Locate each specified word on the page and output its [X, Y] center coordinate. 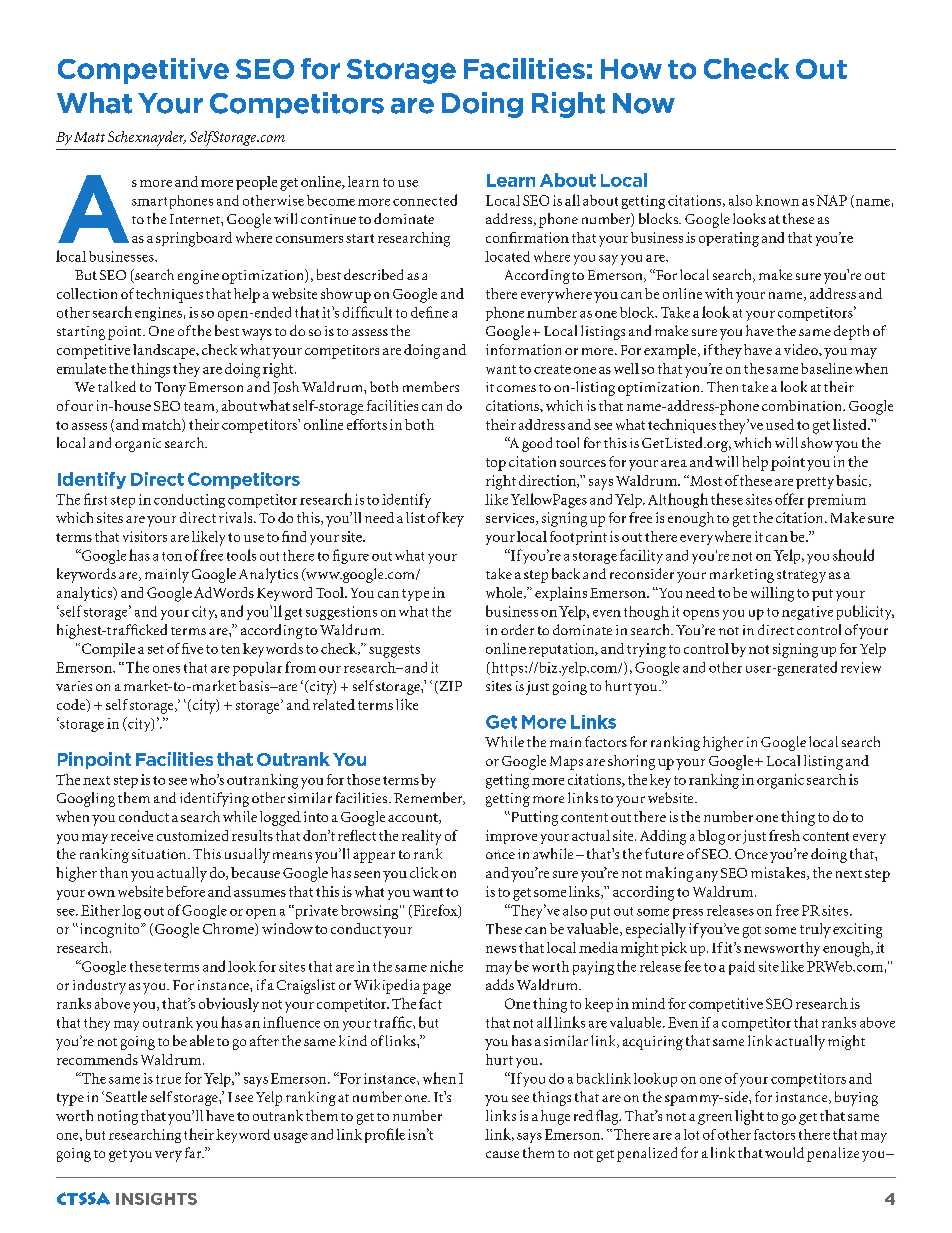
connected [425, 200]
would [784, 1152]
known [777, 200]
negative [807, 613]
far [194, 1152]
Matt [89, 137]
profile [385, 1135]
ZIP [449, 687]
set [156, 649]
